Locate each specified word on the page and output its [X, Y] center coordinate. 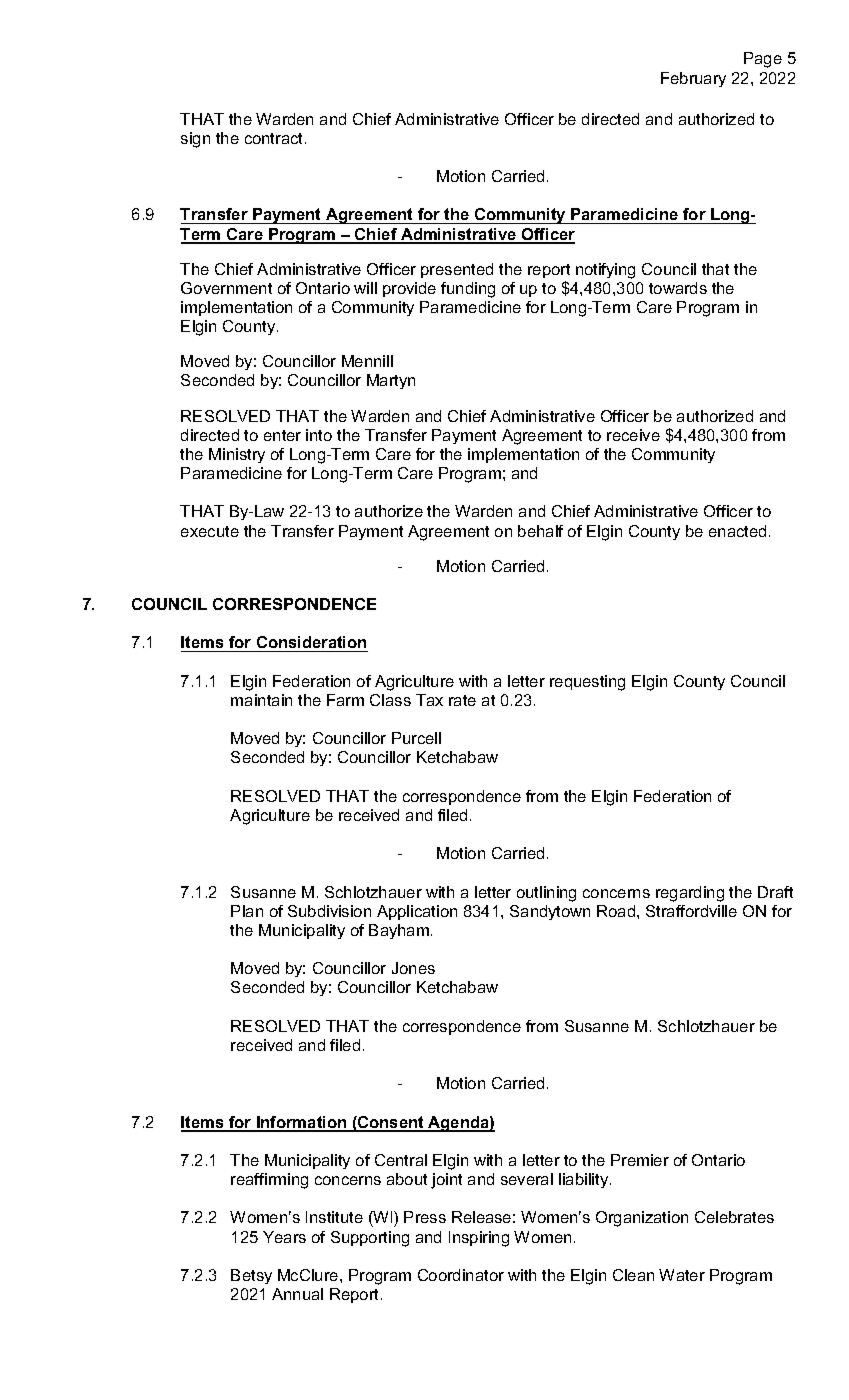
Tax [429, 700]
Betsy [251, 1276]
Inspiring [479, 1239]
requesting [587, 683]
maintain [261, 700]
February [693, 79]
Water [682, 1275]
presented [457, 270]
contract [275, 138]
